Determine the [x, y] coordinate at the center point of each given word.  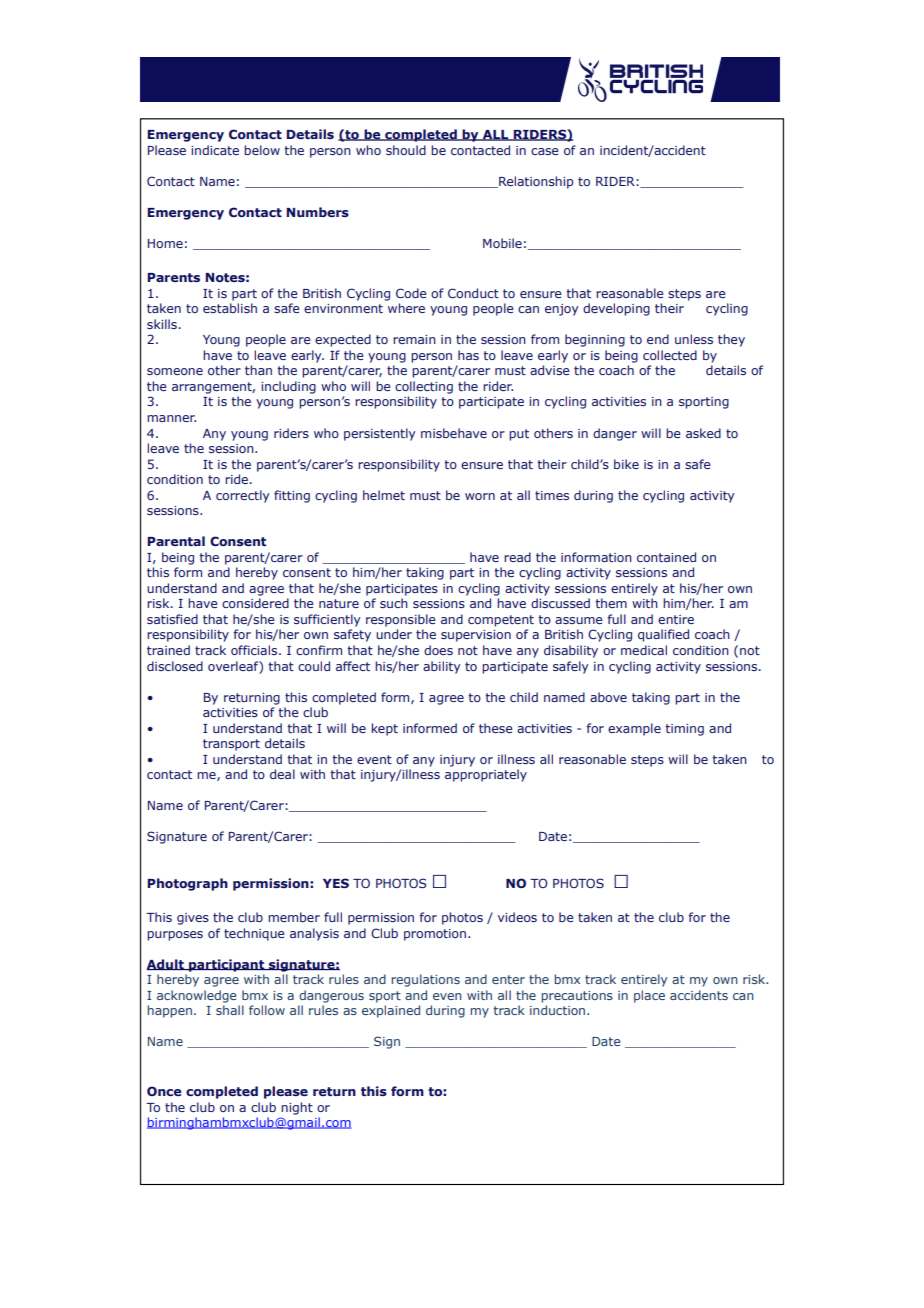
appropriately [486, 775]
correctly [242, 496]
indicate [215, 150]
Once [164, 1091]
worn [480, 496]
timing [684, 730]
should [406, 150]
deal [282, 774]
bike [626, 464]
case [545, 151]
